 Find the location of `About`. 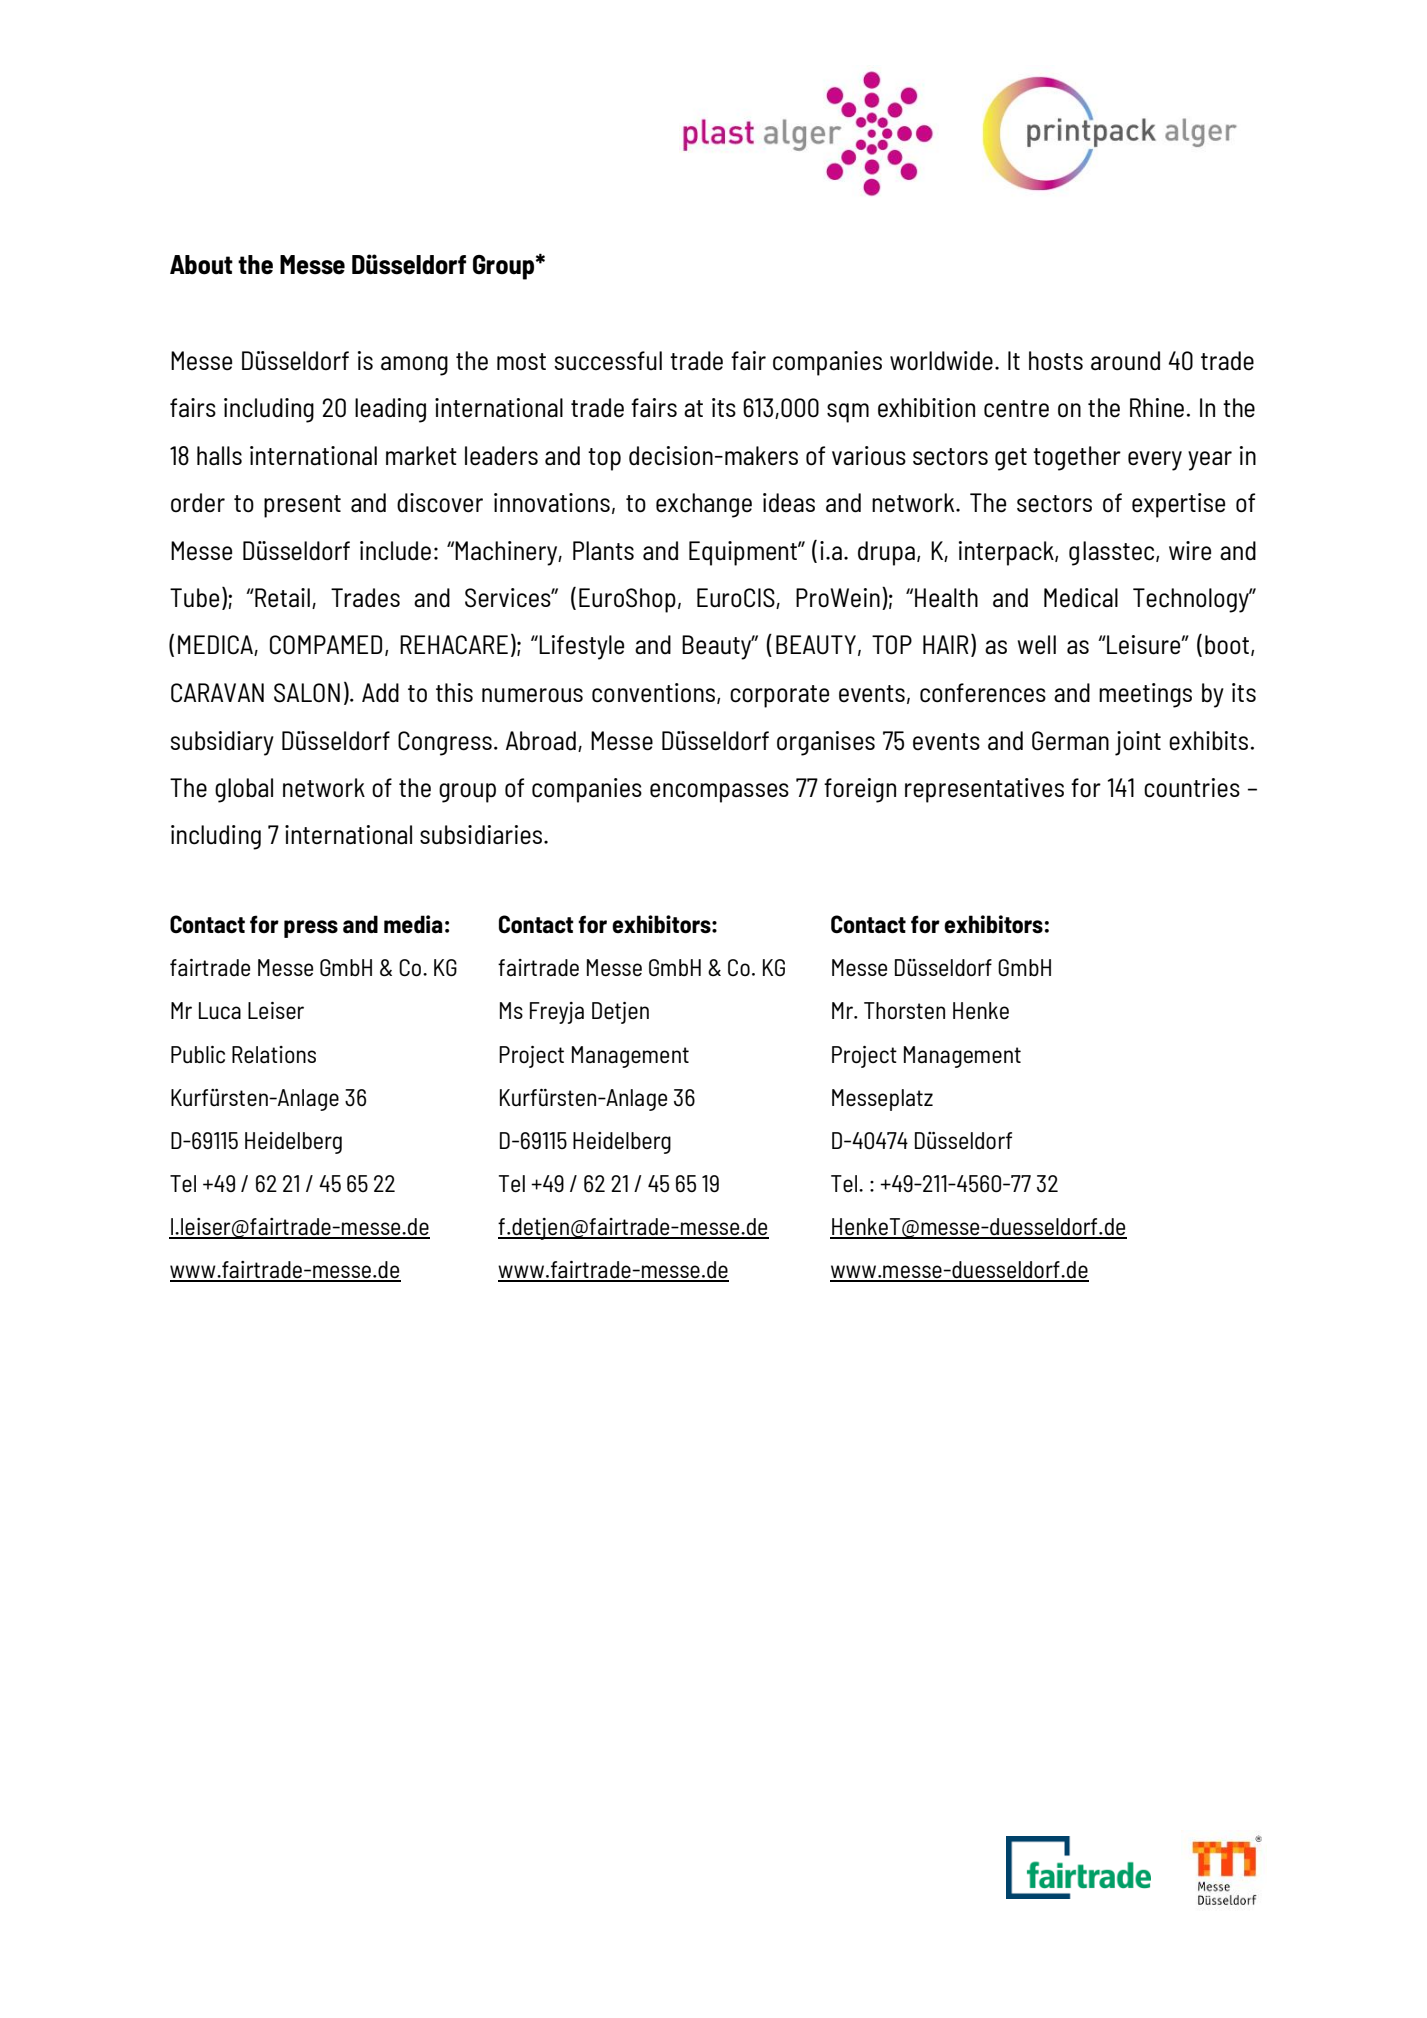

About is located at coordinates (201, 265).
